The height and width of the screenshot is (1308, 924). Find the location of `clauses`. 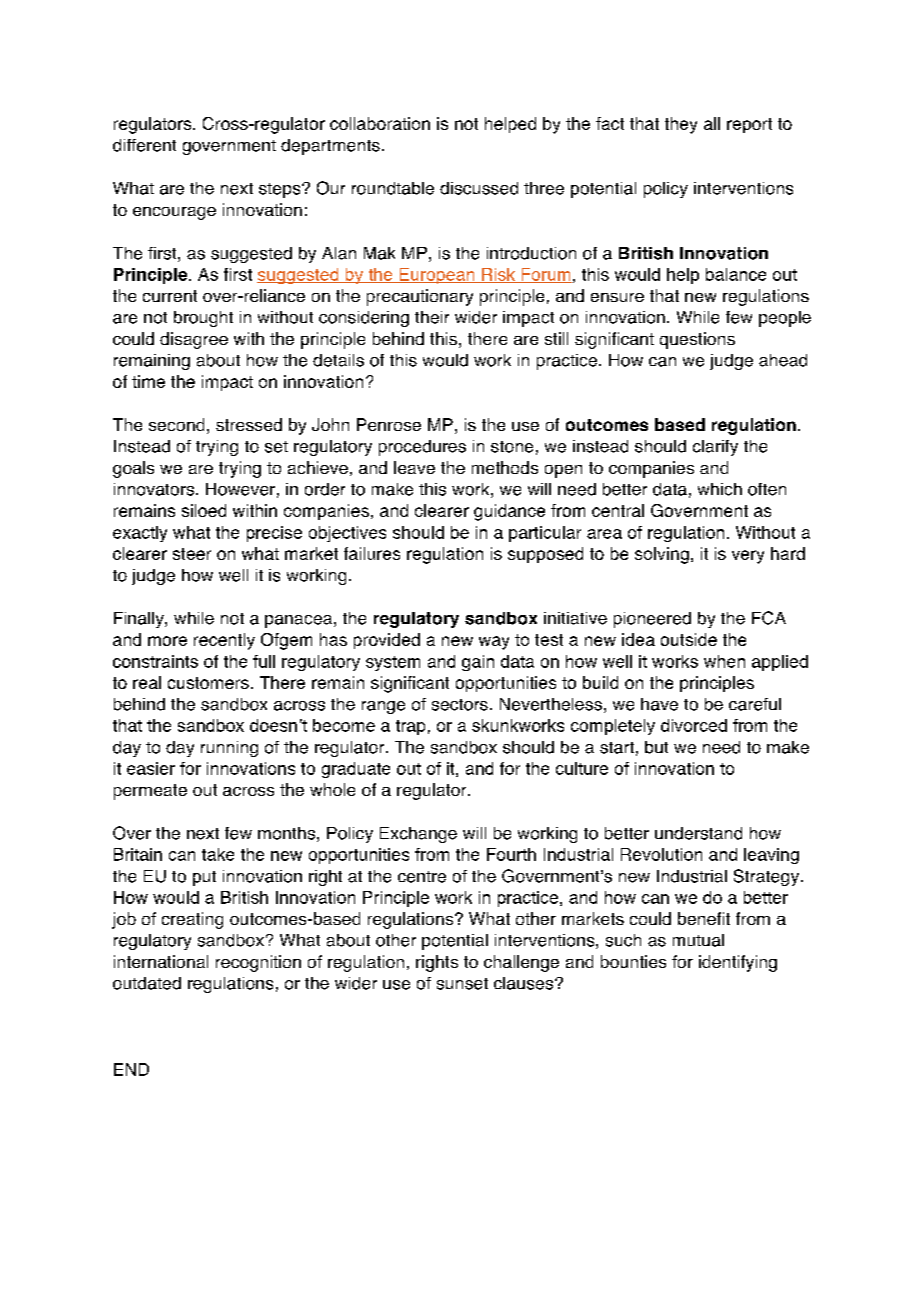

clauses is located at coordinates (525, 983).
